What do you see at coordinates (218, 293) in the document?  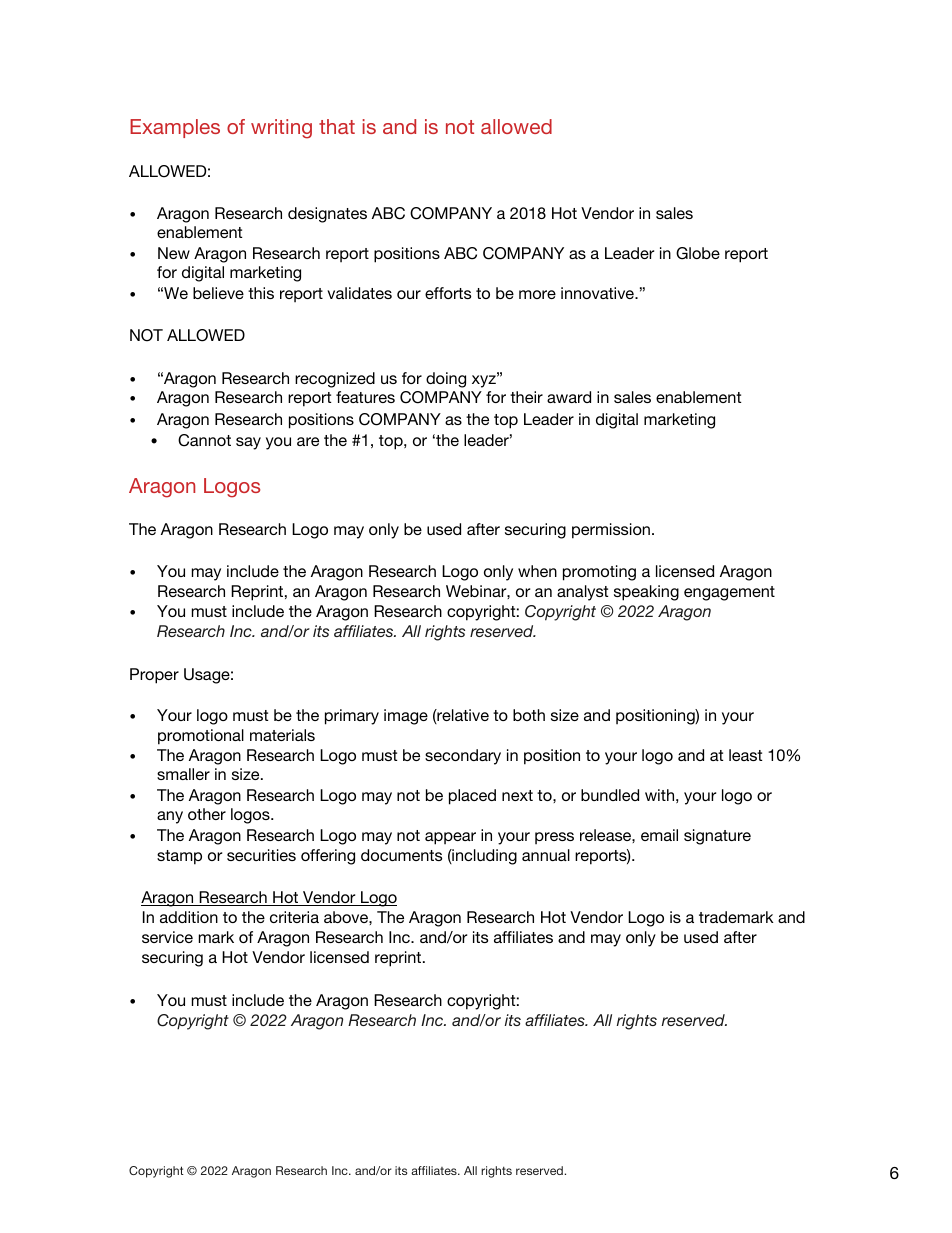 I see `believe` at bounding box center [218, 293].
